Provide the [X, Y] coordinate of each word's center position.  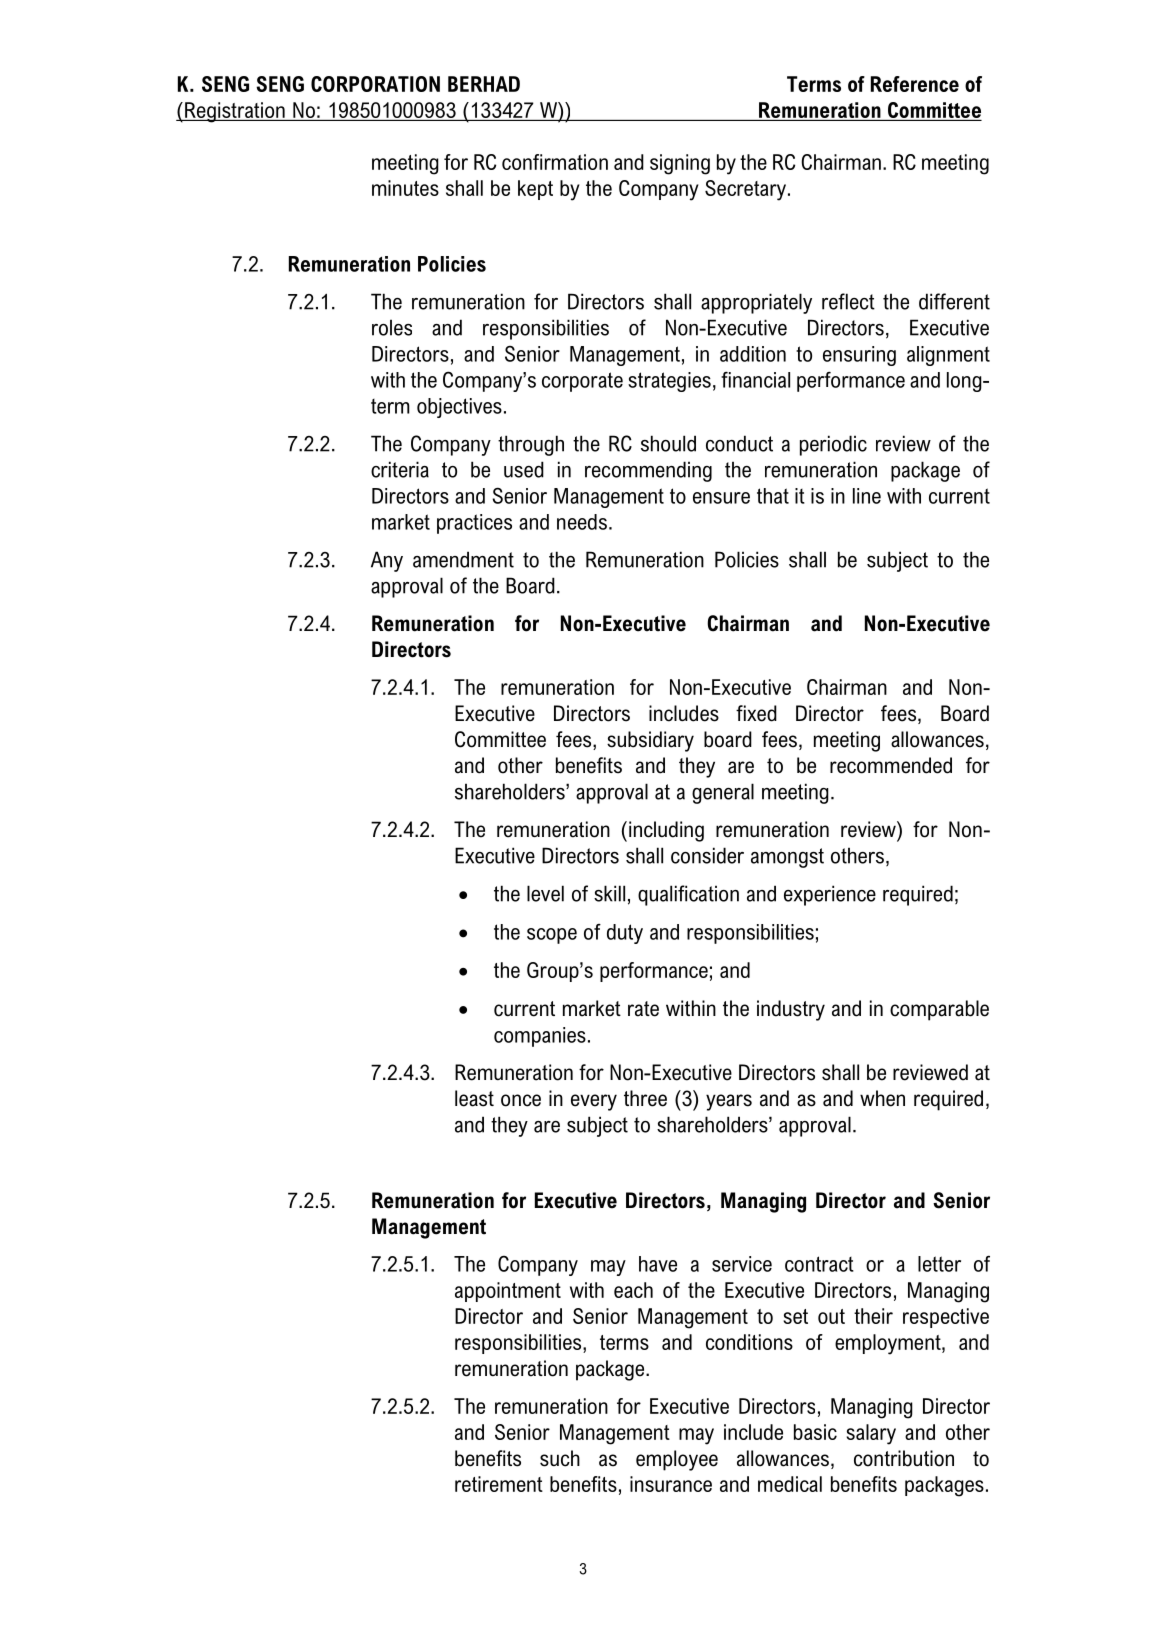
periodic [833, 445]
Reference [915, 84]
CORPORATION [375, 84]
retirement [499, 1484]
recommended [891, 765]
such [560, 1458]
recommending [648, 471]
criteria [400, 469]
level [545, 893]
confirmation [555, 162]
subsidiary [650, 741]
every [594, 1102]
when [882, 1098]
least [474, 1098]
